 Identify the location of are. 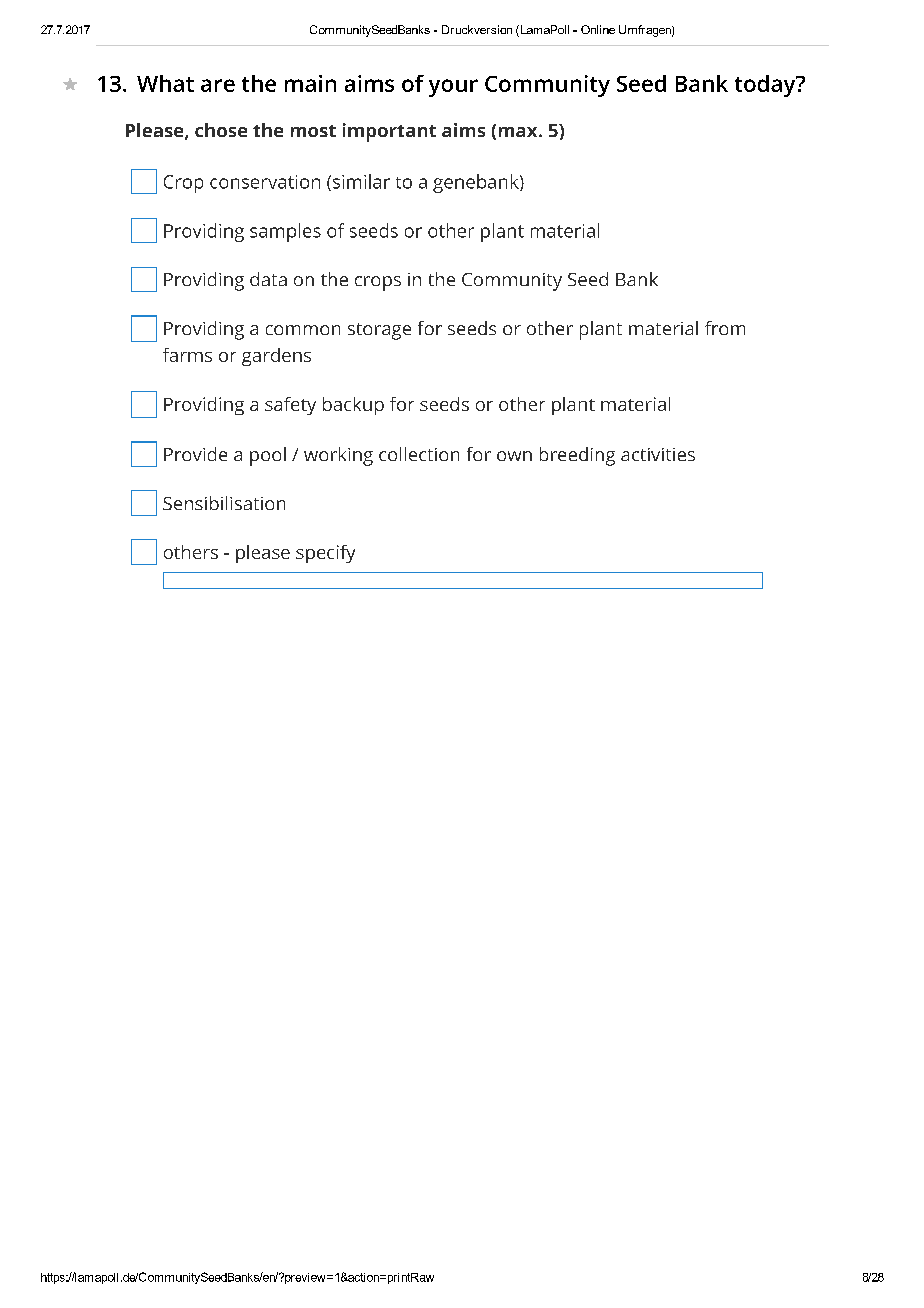
(218, 85).
